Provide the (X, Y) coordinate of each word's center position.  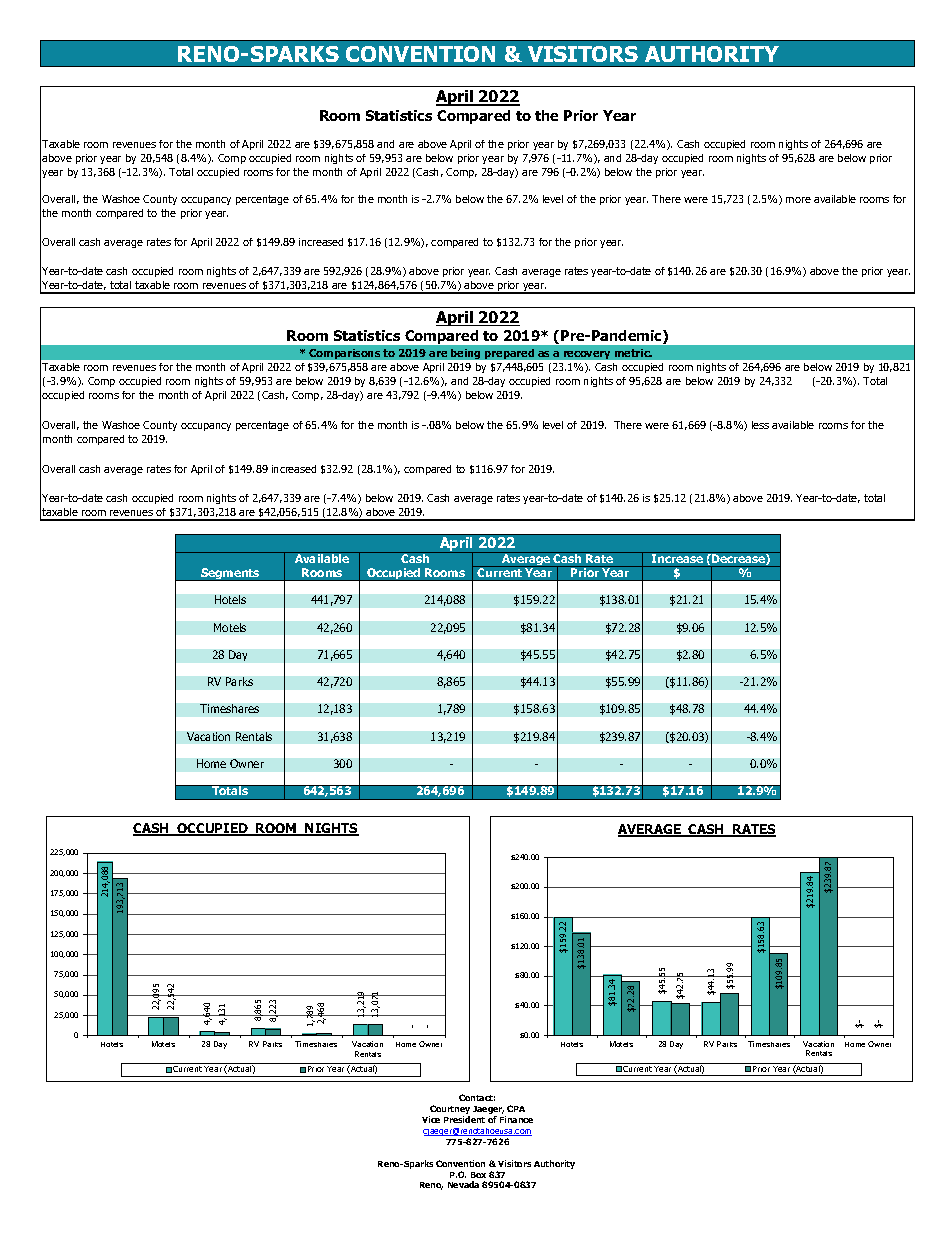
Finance (516, 1119)
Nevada (463, 1184)
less (760, 425)
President (464, 1119)
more (798, 200)
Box (478, 1175)
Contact (477, 1097)
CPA (516, 1108)
